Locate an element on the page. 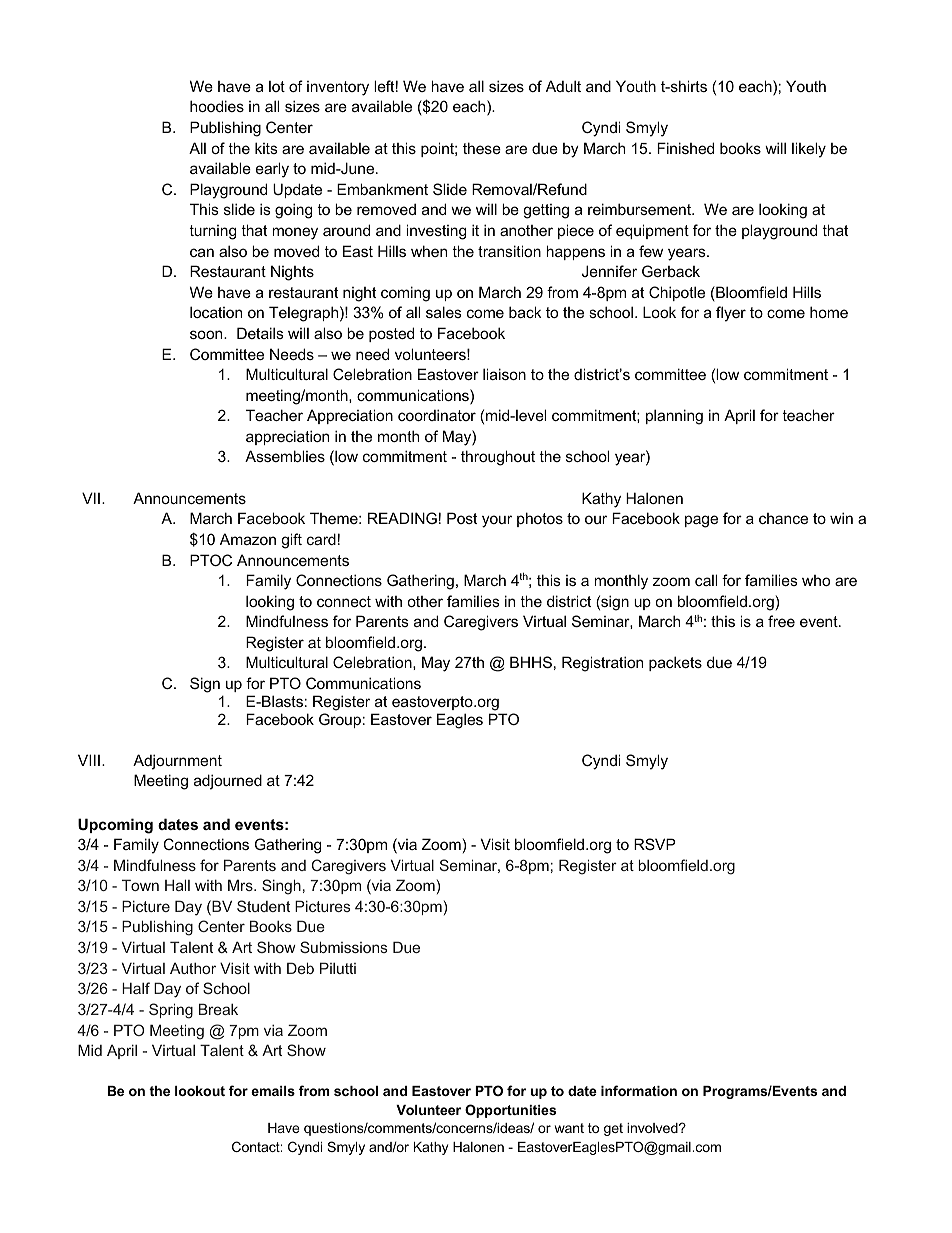 The image size is (952, 1233). planning is located at coordinates (674, 417).
